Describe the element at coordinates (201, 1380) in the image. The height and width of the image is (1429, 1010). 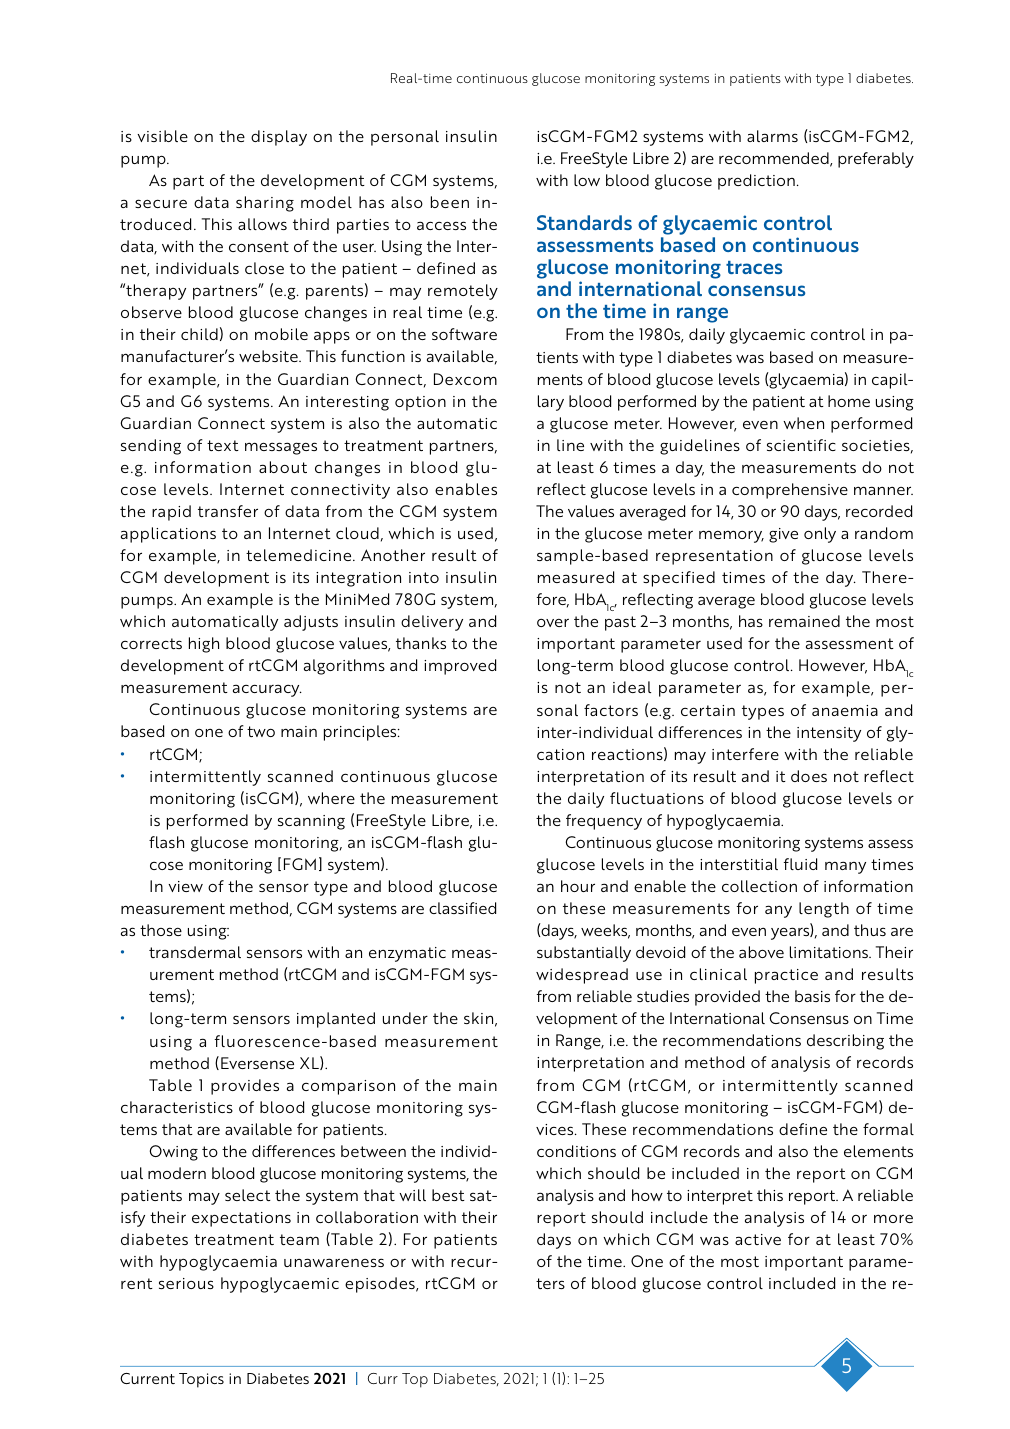
I see `Topics` at that location.
